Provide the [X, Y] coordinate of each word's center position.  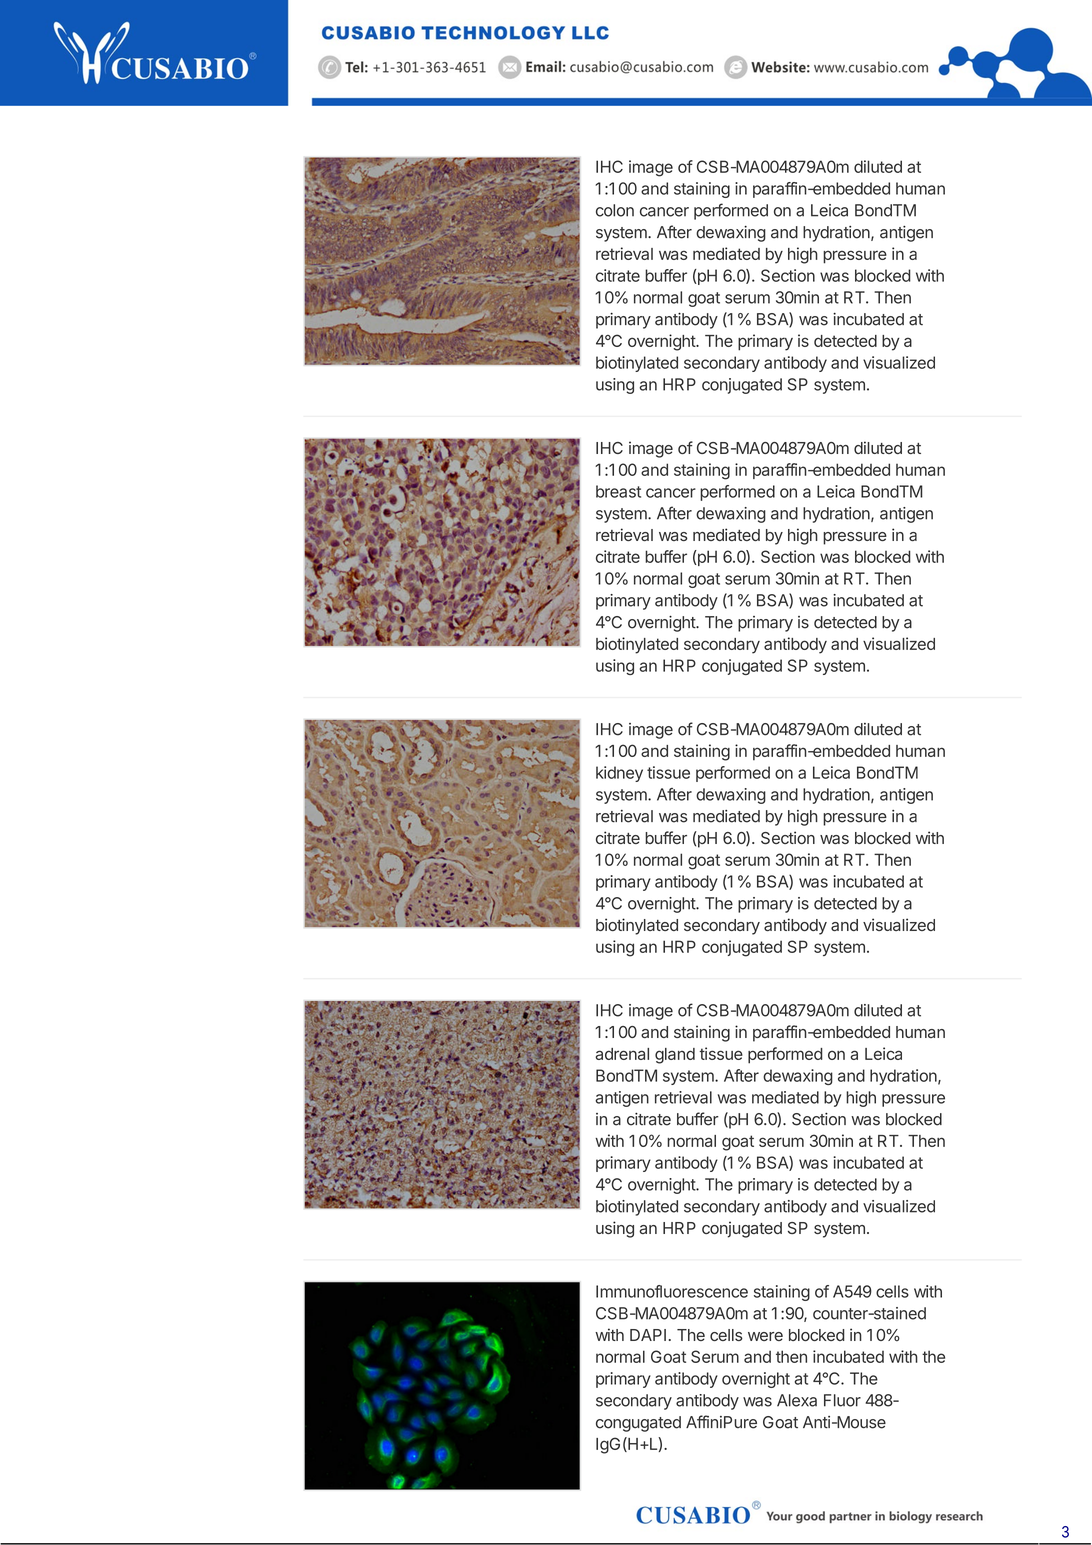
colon [615, 210]
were [765, 1336]
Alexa [797, 1400]
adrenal [622, 1054]
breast [618, 491]
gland [675, 1056]
